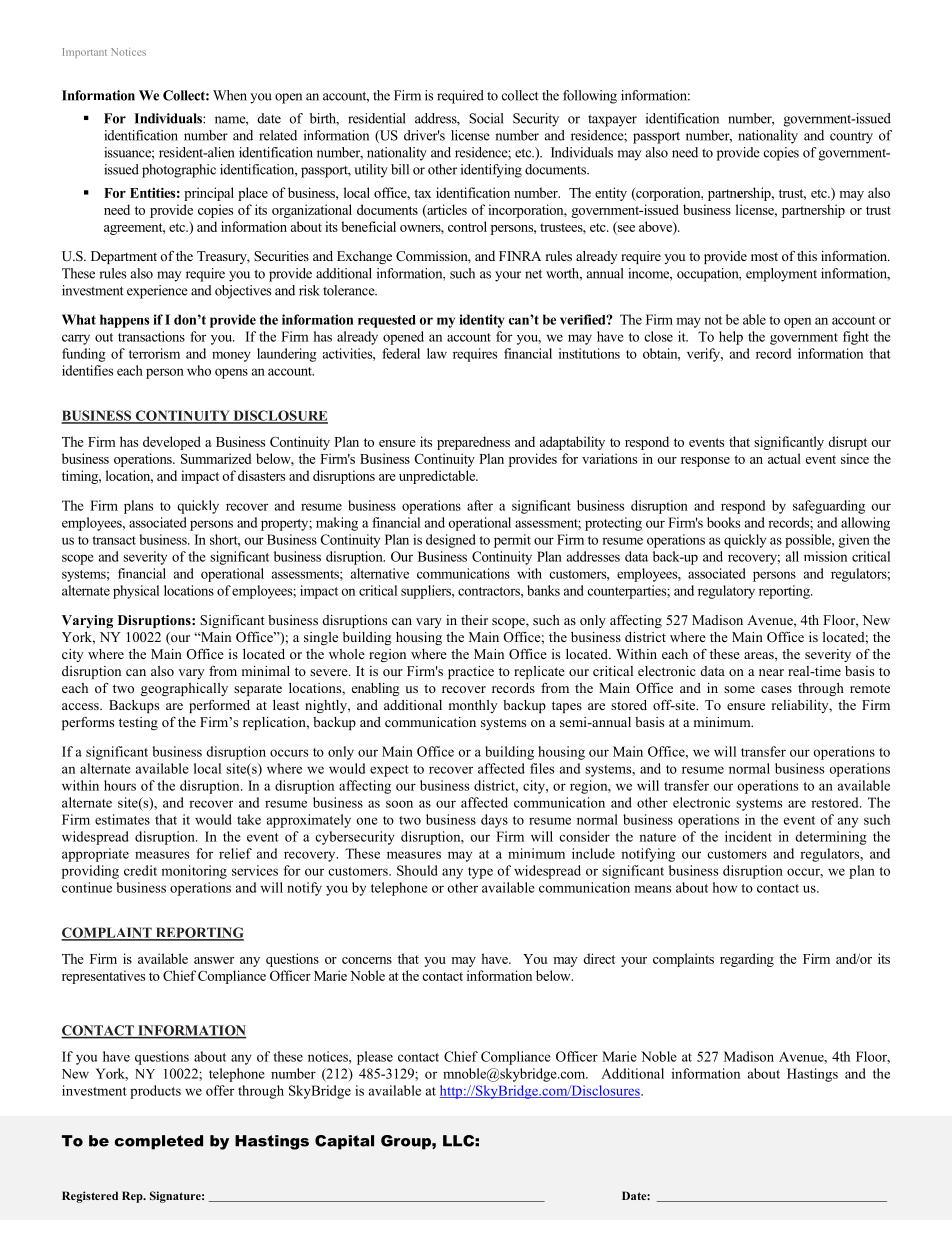 Image resolution: width=952 pixels, height=1233 pixels. Describe the element at coordinates (230, 95) in the screenshot. I see `When` at that location.
